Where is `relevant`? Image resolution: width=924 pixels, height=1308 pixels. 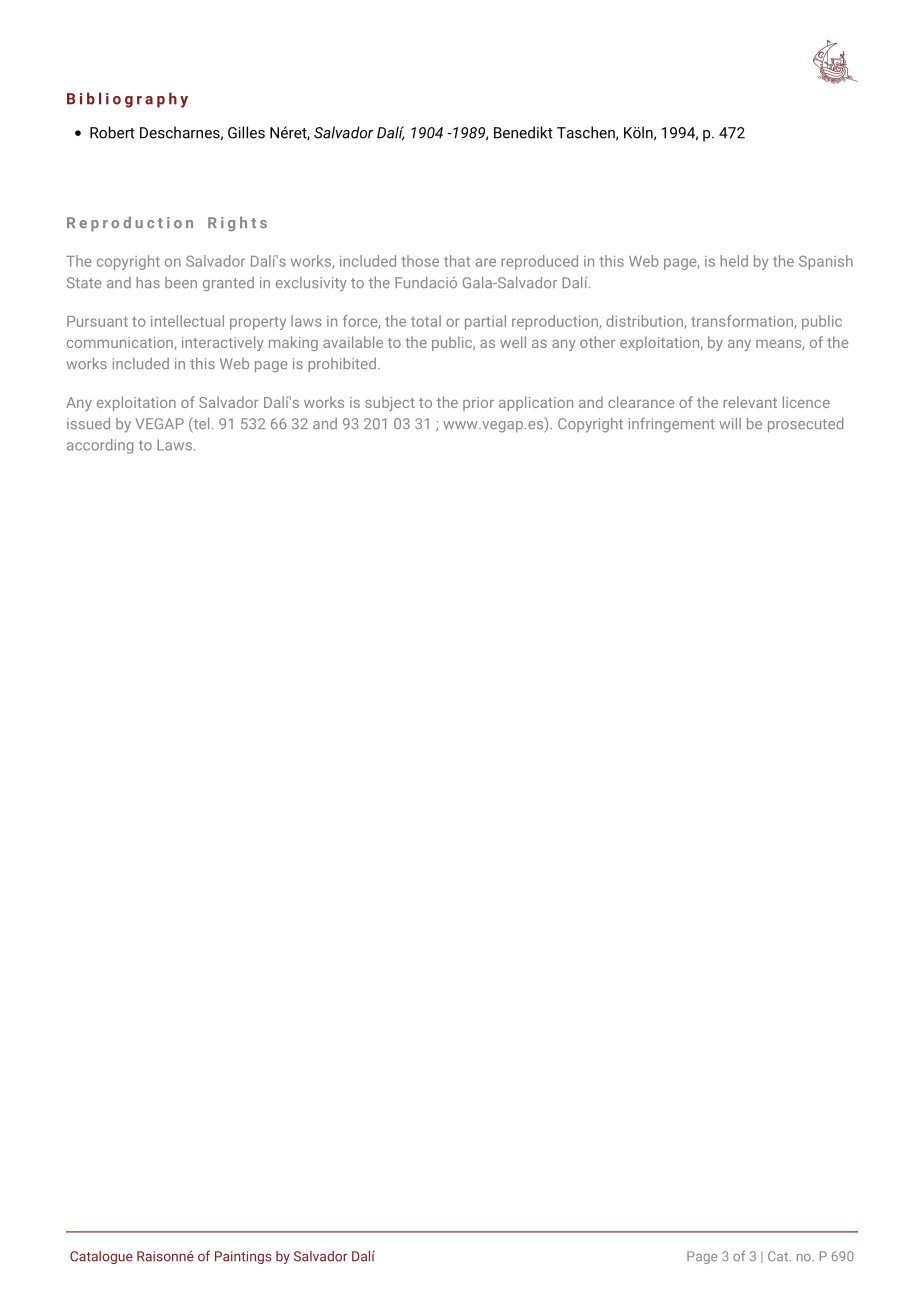 relevant is located at coordinates (750, 402).
